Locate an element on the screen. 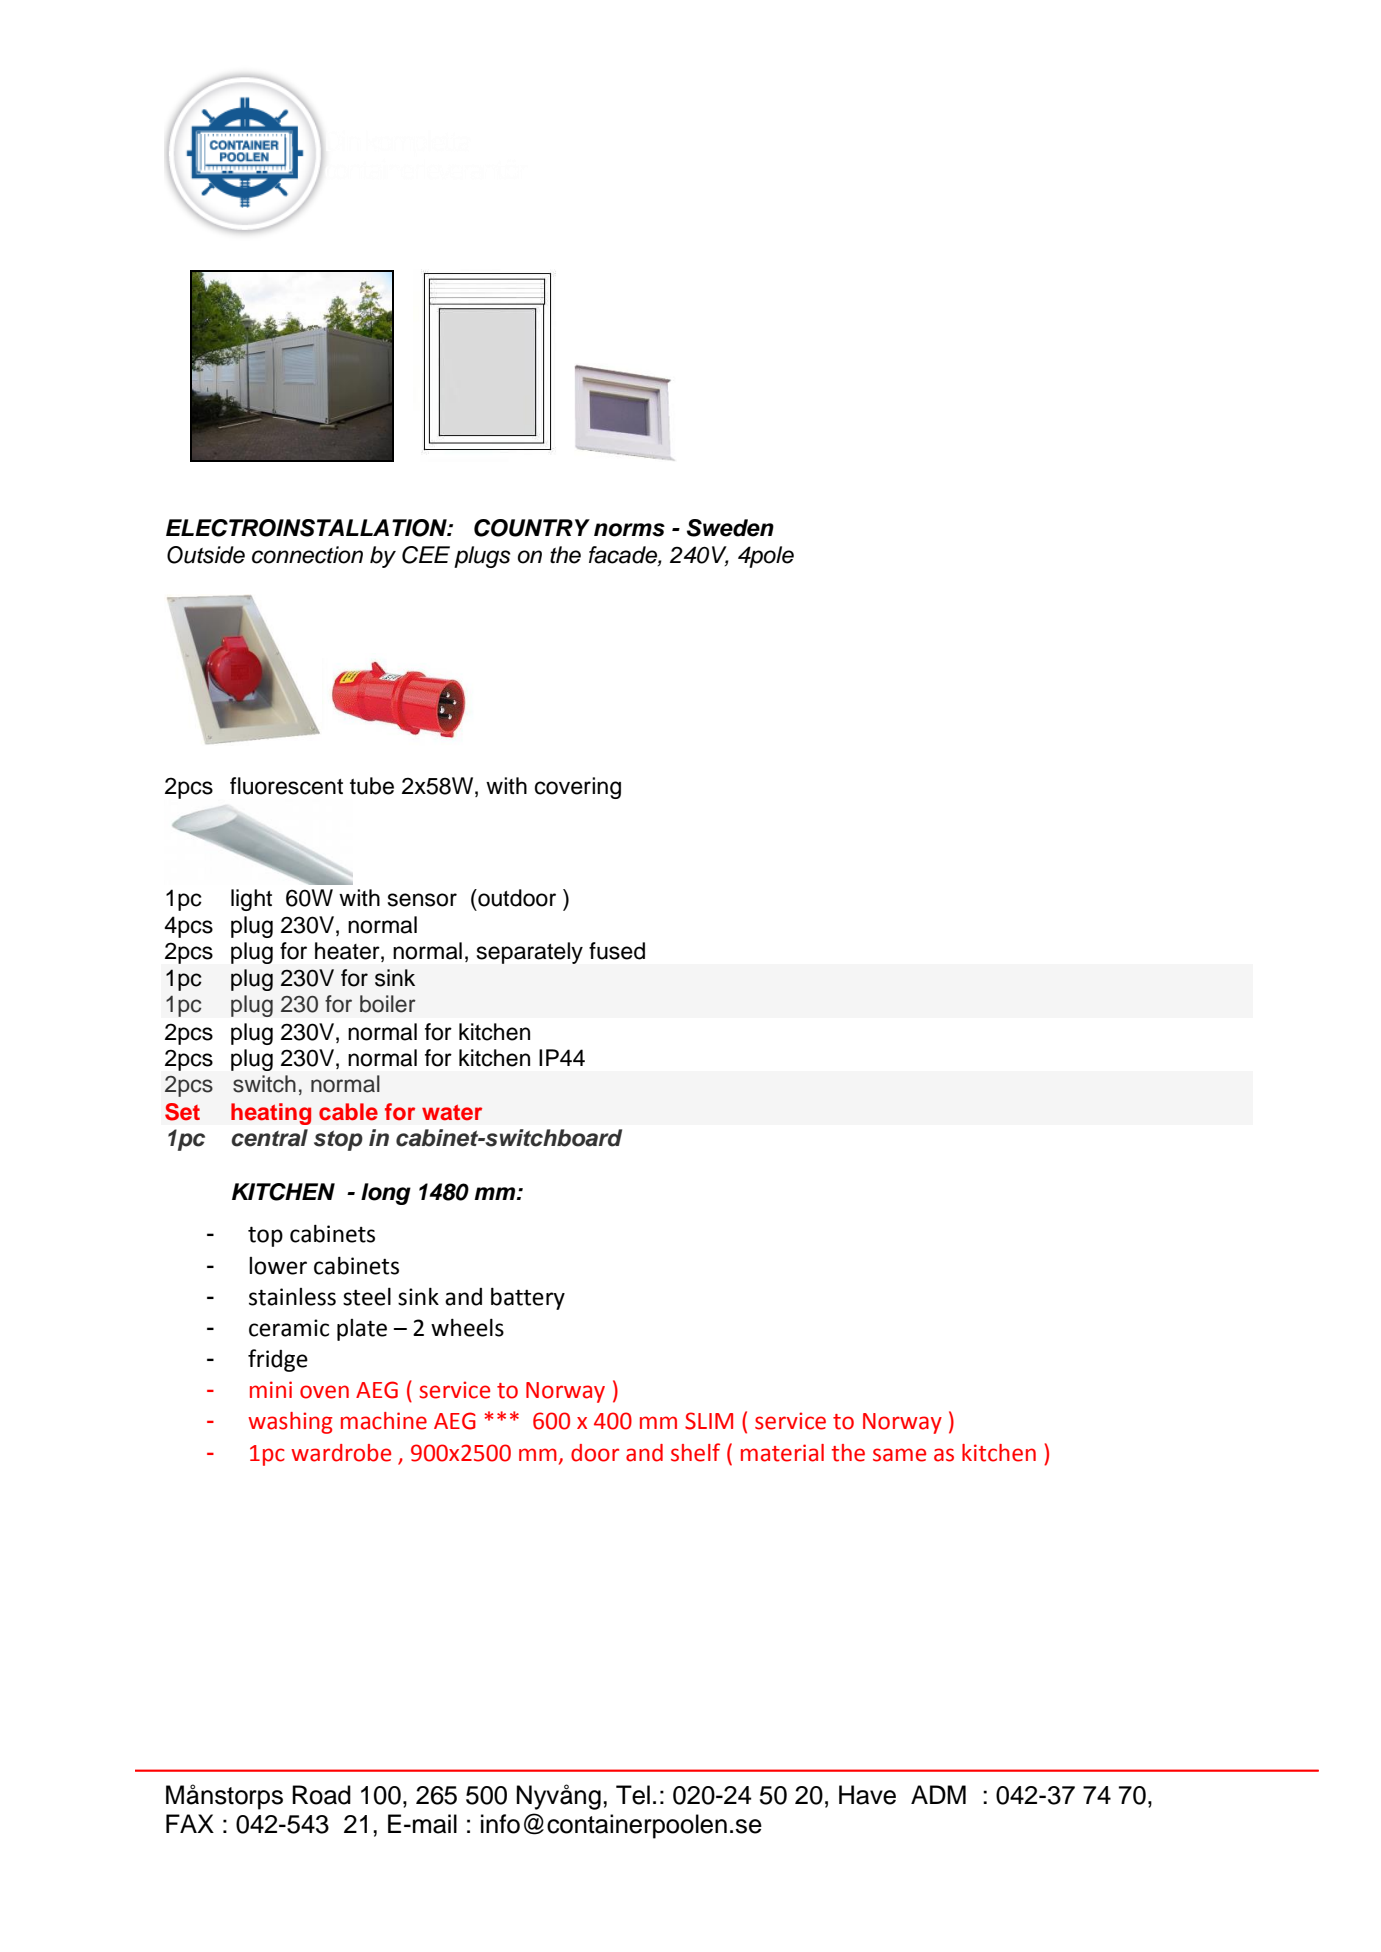  Road is located at coordinates (321, 1795).
